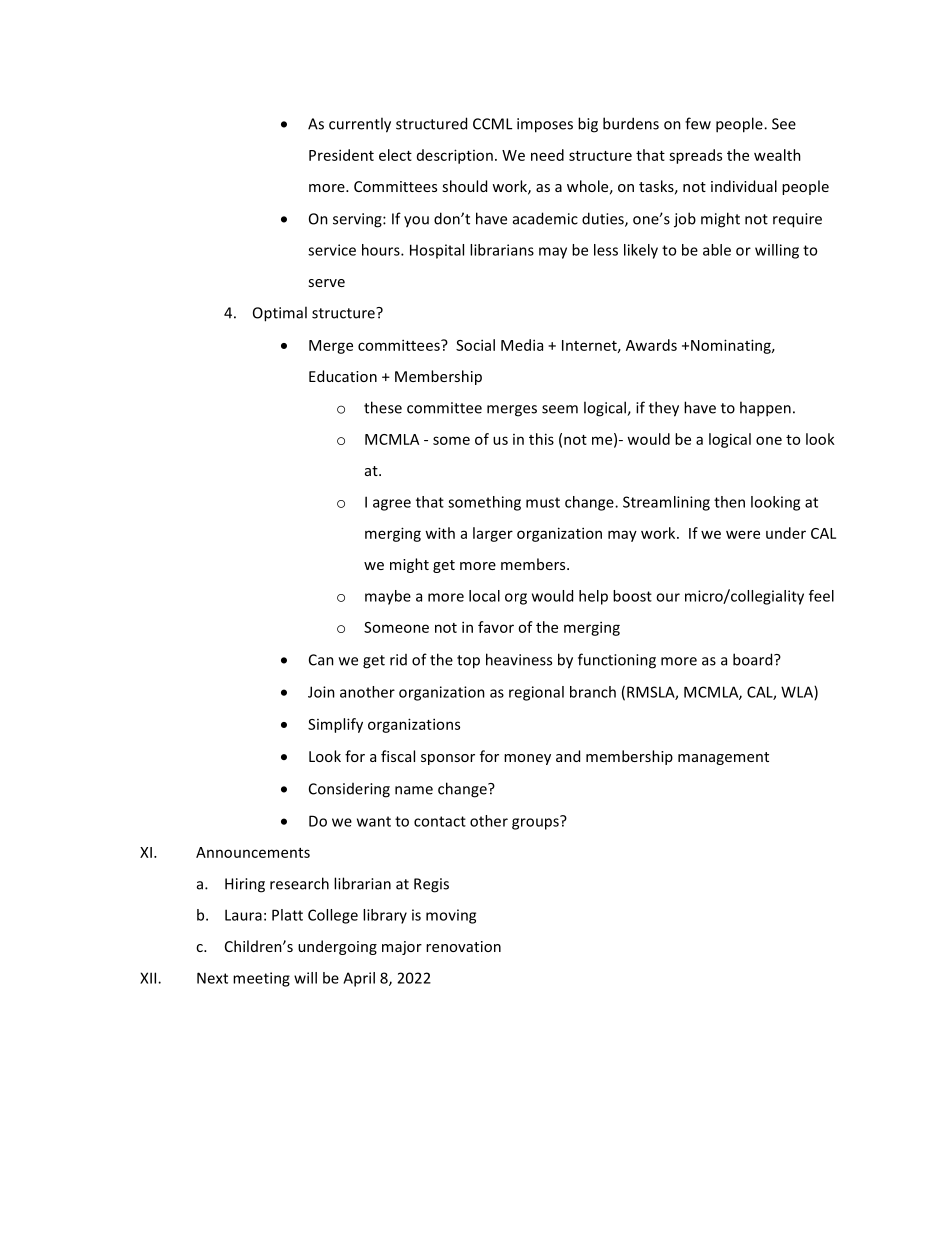 The width and height of the screenshot is (952, 1233). Describe the element at coordinates (777, 155) in the screenshot. I see `wealth` at that location.
